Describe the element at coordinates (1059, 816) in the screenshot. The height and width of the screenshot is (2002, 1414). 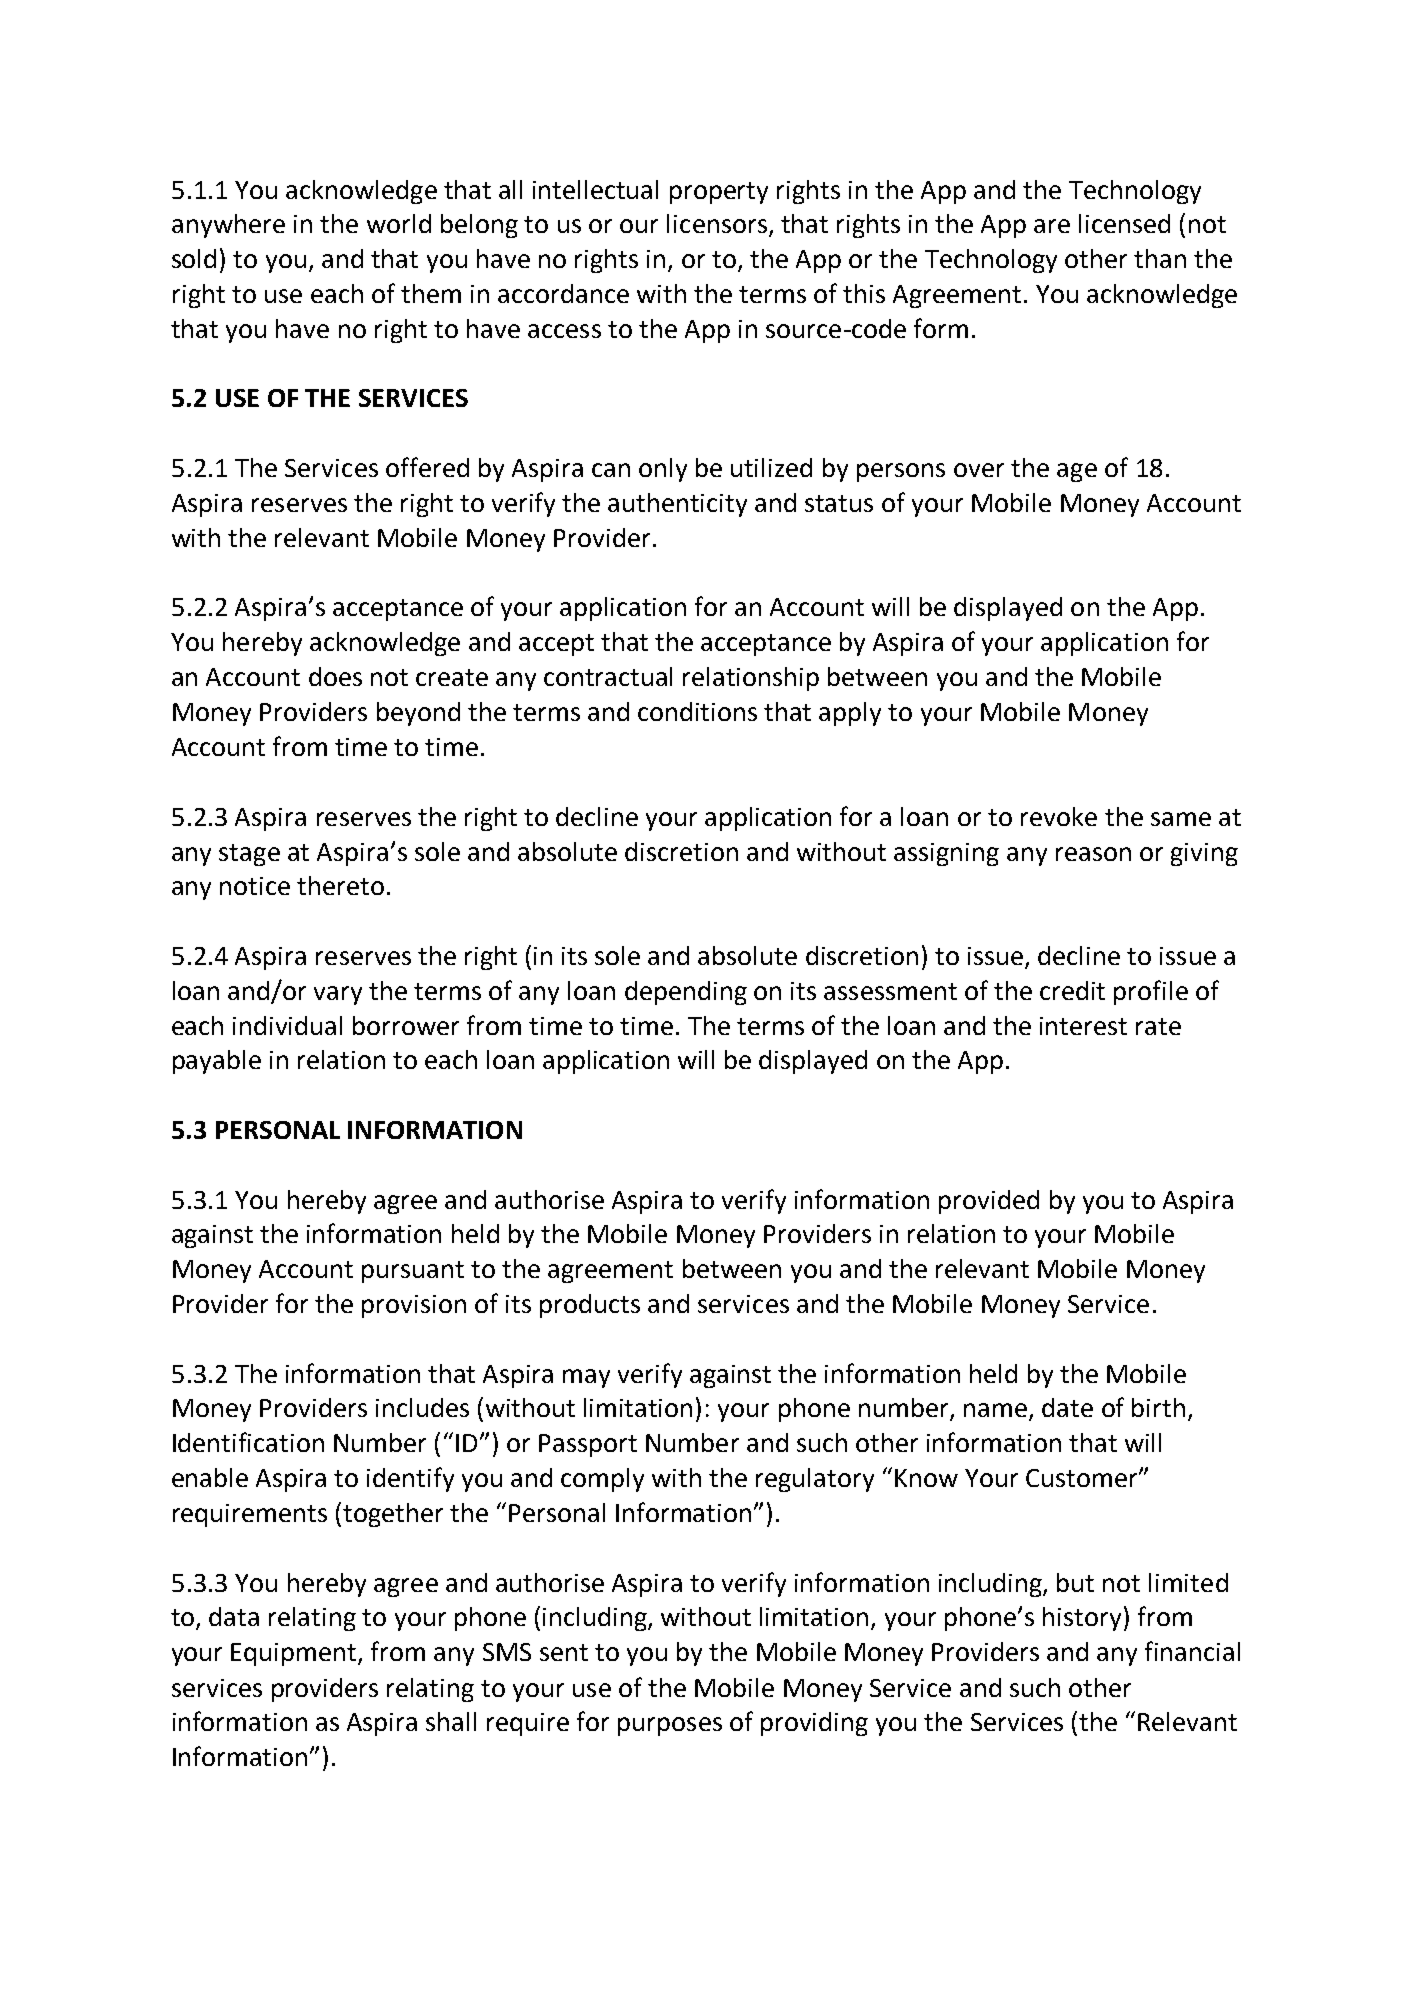
I see `revoke` at that location.
